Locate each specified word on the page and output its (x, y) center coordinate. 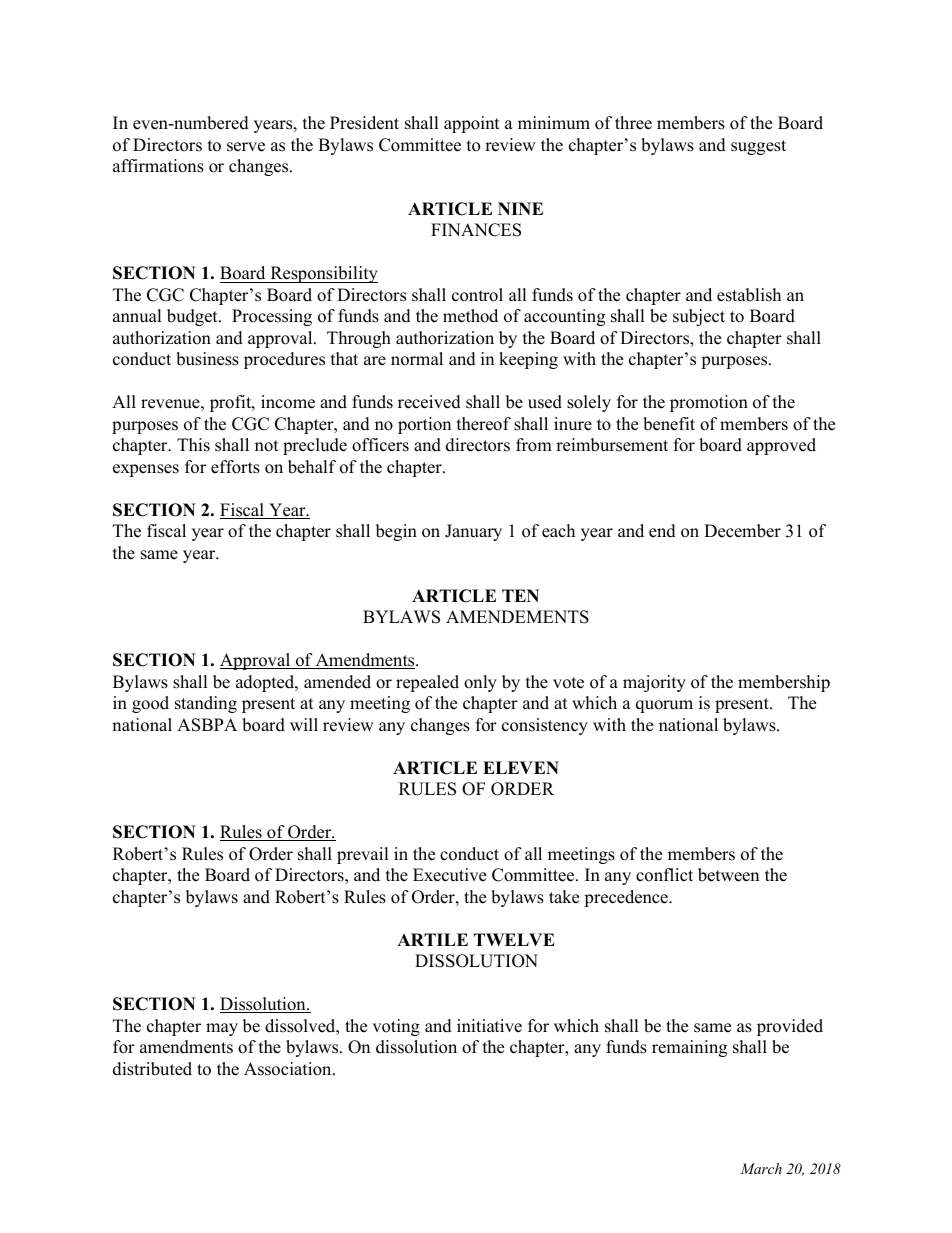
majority (654, 683)
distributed (152, 1069)
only (480, 683)
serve (246, 147)
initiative (489, 1026)
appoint (472, 124)
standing (206, 704)
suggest (758, 147)
